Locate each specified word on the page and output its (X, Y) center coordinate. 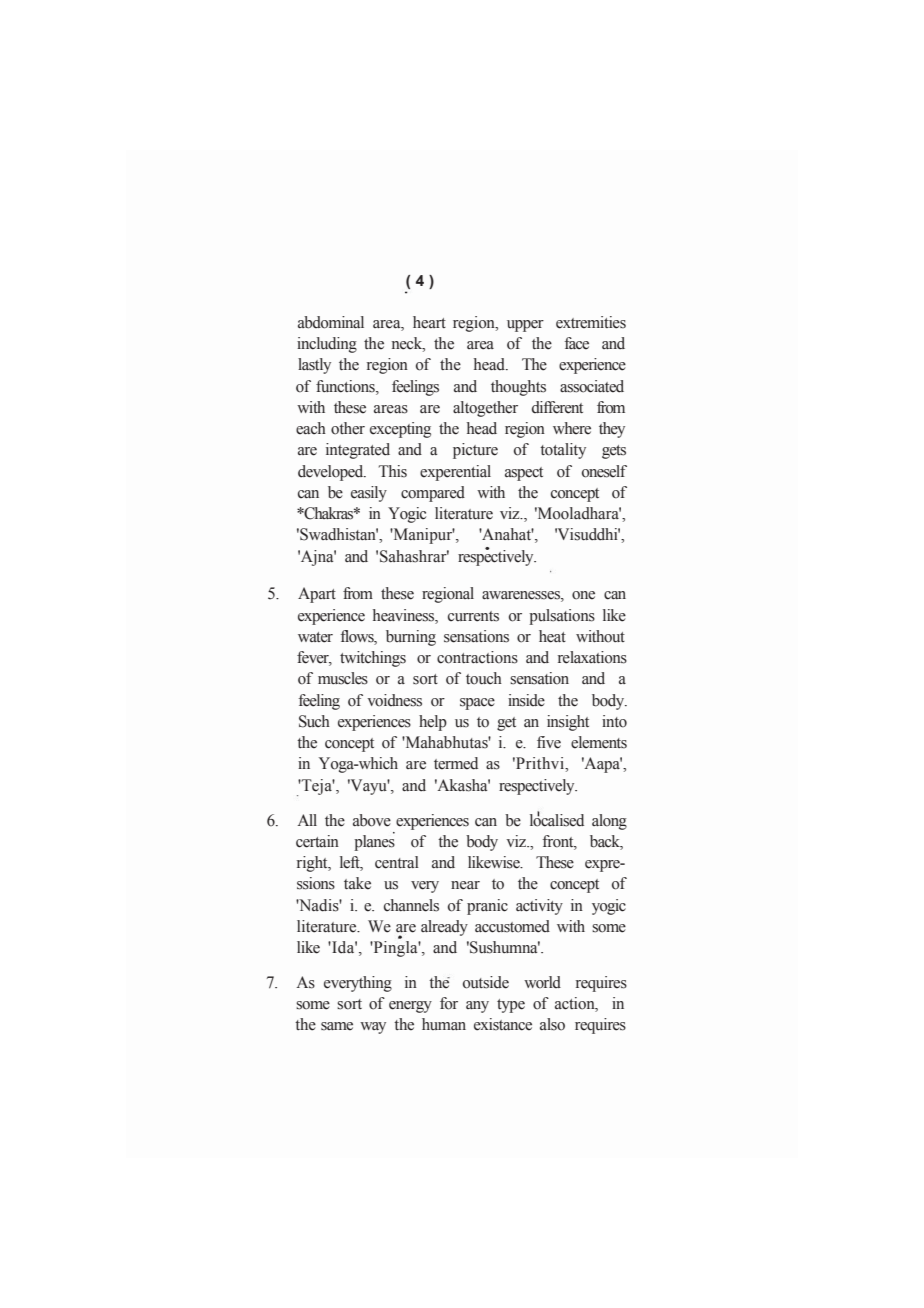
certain (317, 841)
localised (557, 819)
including (327, 345)
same (337, 1026)
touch (484, 678)
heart (429, 322)
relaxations (592, 657)
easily (369, 494)
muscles (343, 678)
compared (433, 494)
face (576, 343)
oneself (604, 471)
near (465, 885)
